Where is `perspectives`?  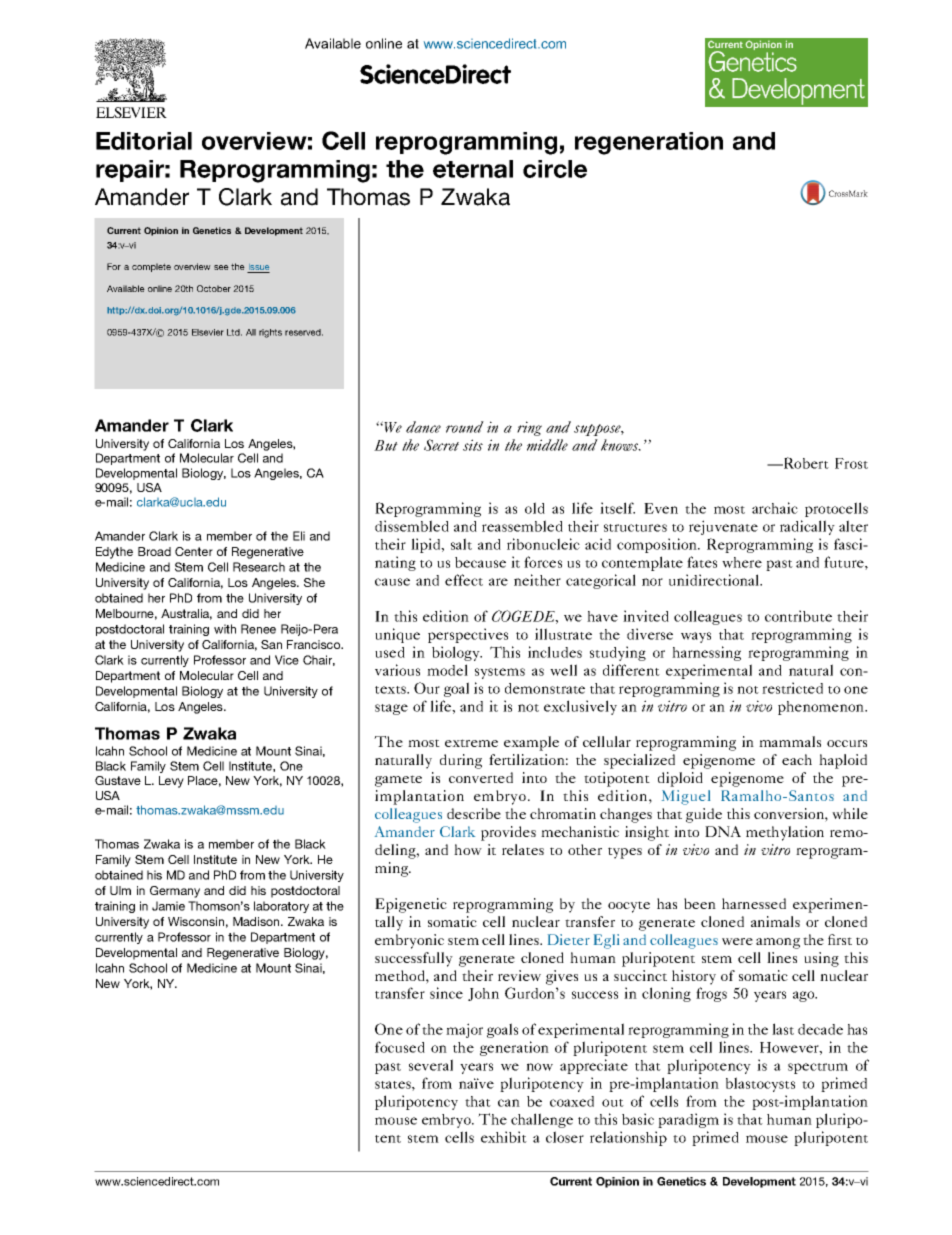 perspectives is located at coordinates (468, 635).
